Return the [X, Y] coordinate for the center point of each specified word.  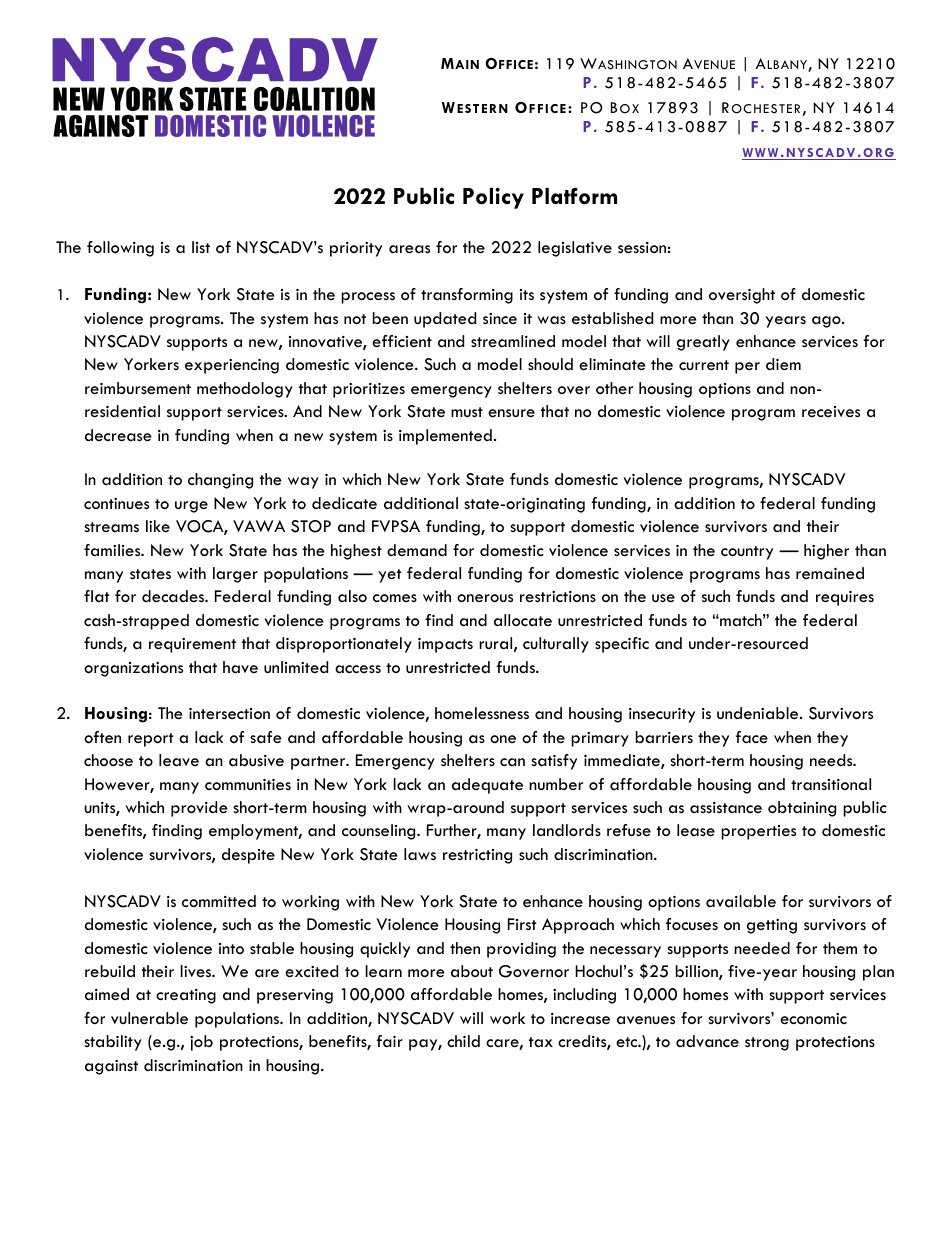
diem [783, 364]
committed [219, 901]
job [201, 1043]
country [747, 553]
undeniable [759, 713]
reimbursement [138, 388]
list [201, 247]
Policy [493, 198]
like [158, 526]
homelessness [482, 713]
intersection [229, 714]
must [467, 412]
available [741, 901]
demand [417, 550]
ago [827, 322]
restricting [477, 856]
